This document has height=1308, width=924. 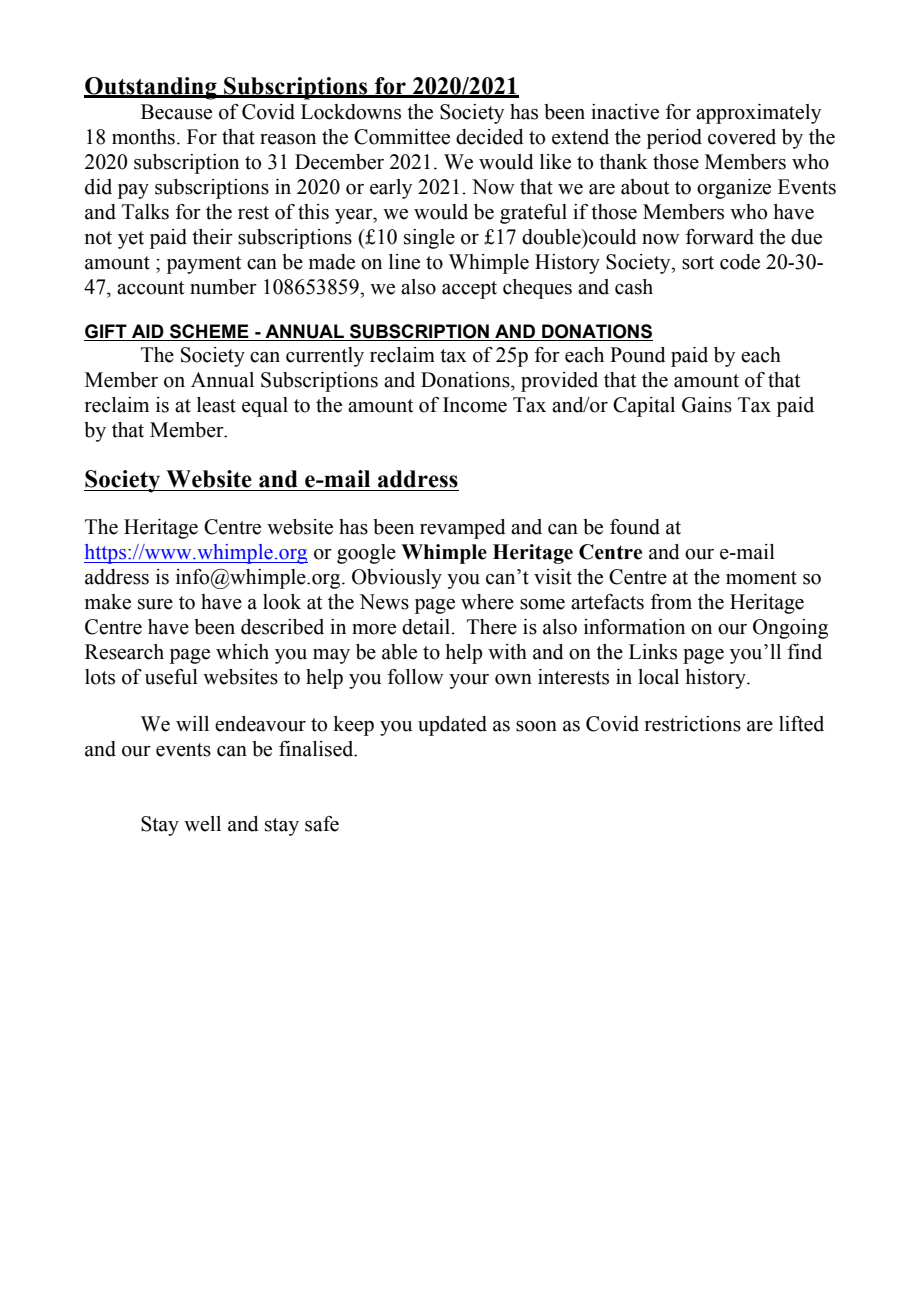 What do you see at coordinates (322, 824) in the document?
I see `safe` at bounding box center [322, 824].
